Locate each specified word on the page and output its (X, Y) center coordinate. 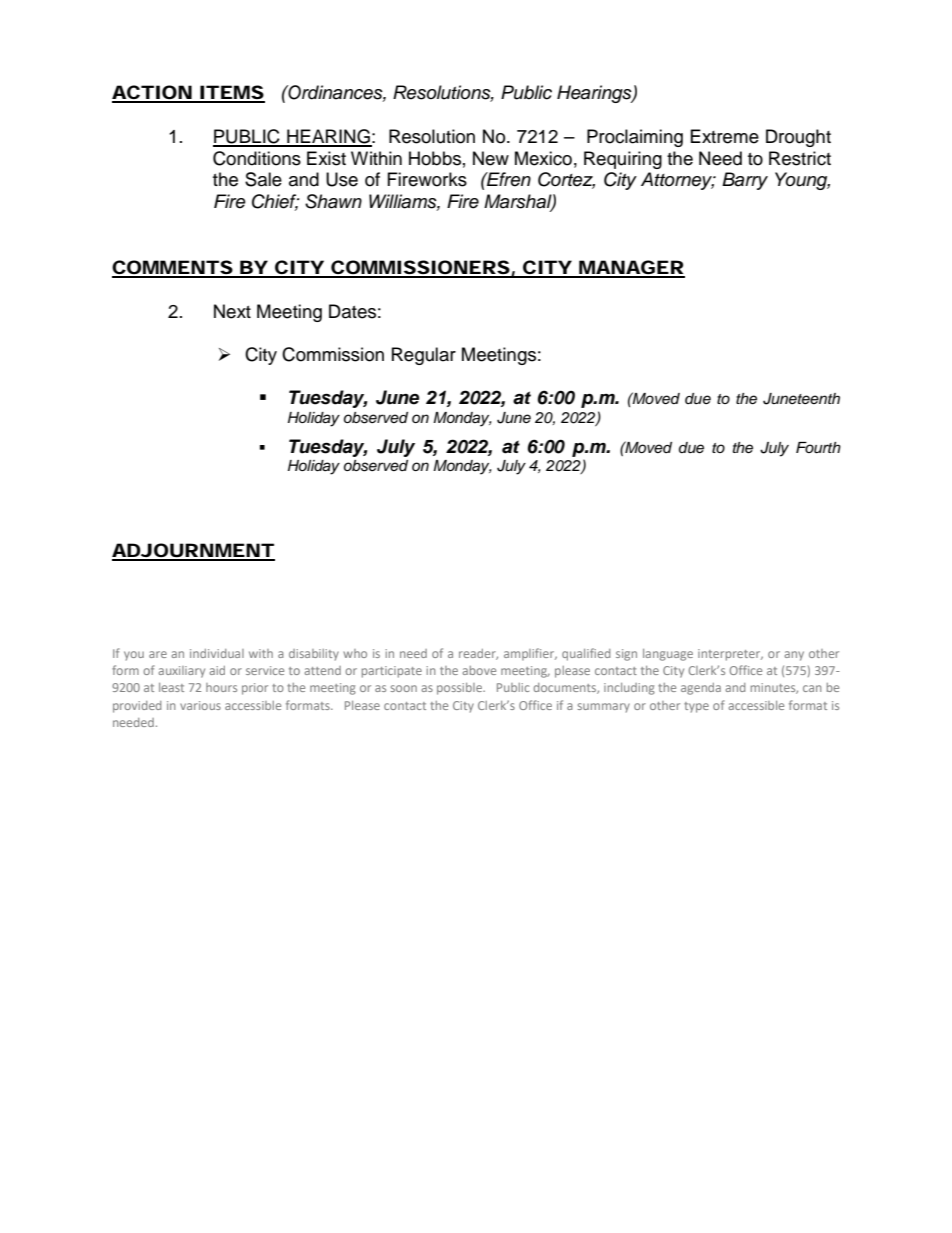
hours (221, 687)
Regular (424, 356)
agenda (701, 689)
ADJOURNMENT (193, 551)
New (491, 158)
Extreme (725, 136)
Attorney (678, 181)
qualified (586, 654)
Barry (745, 181)
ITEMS (231, 93)
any (794, 656)
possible (460, 689)
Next (232, 311)
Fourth (818, 448)
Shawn (333, 201)
